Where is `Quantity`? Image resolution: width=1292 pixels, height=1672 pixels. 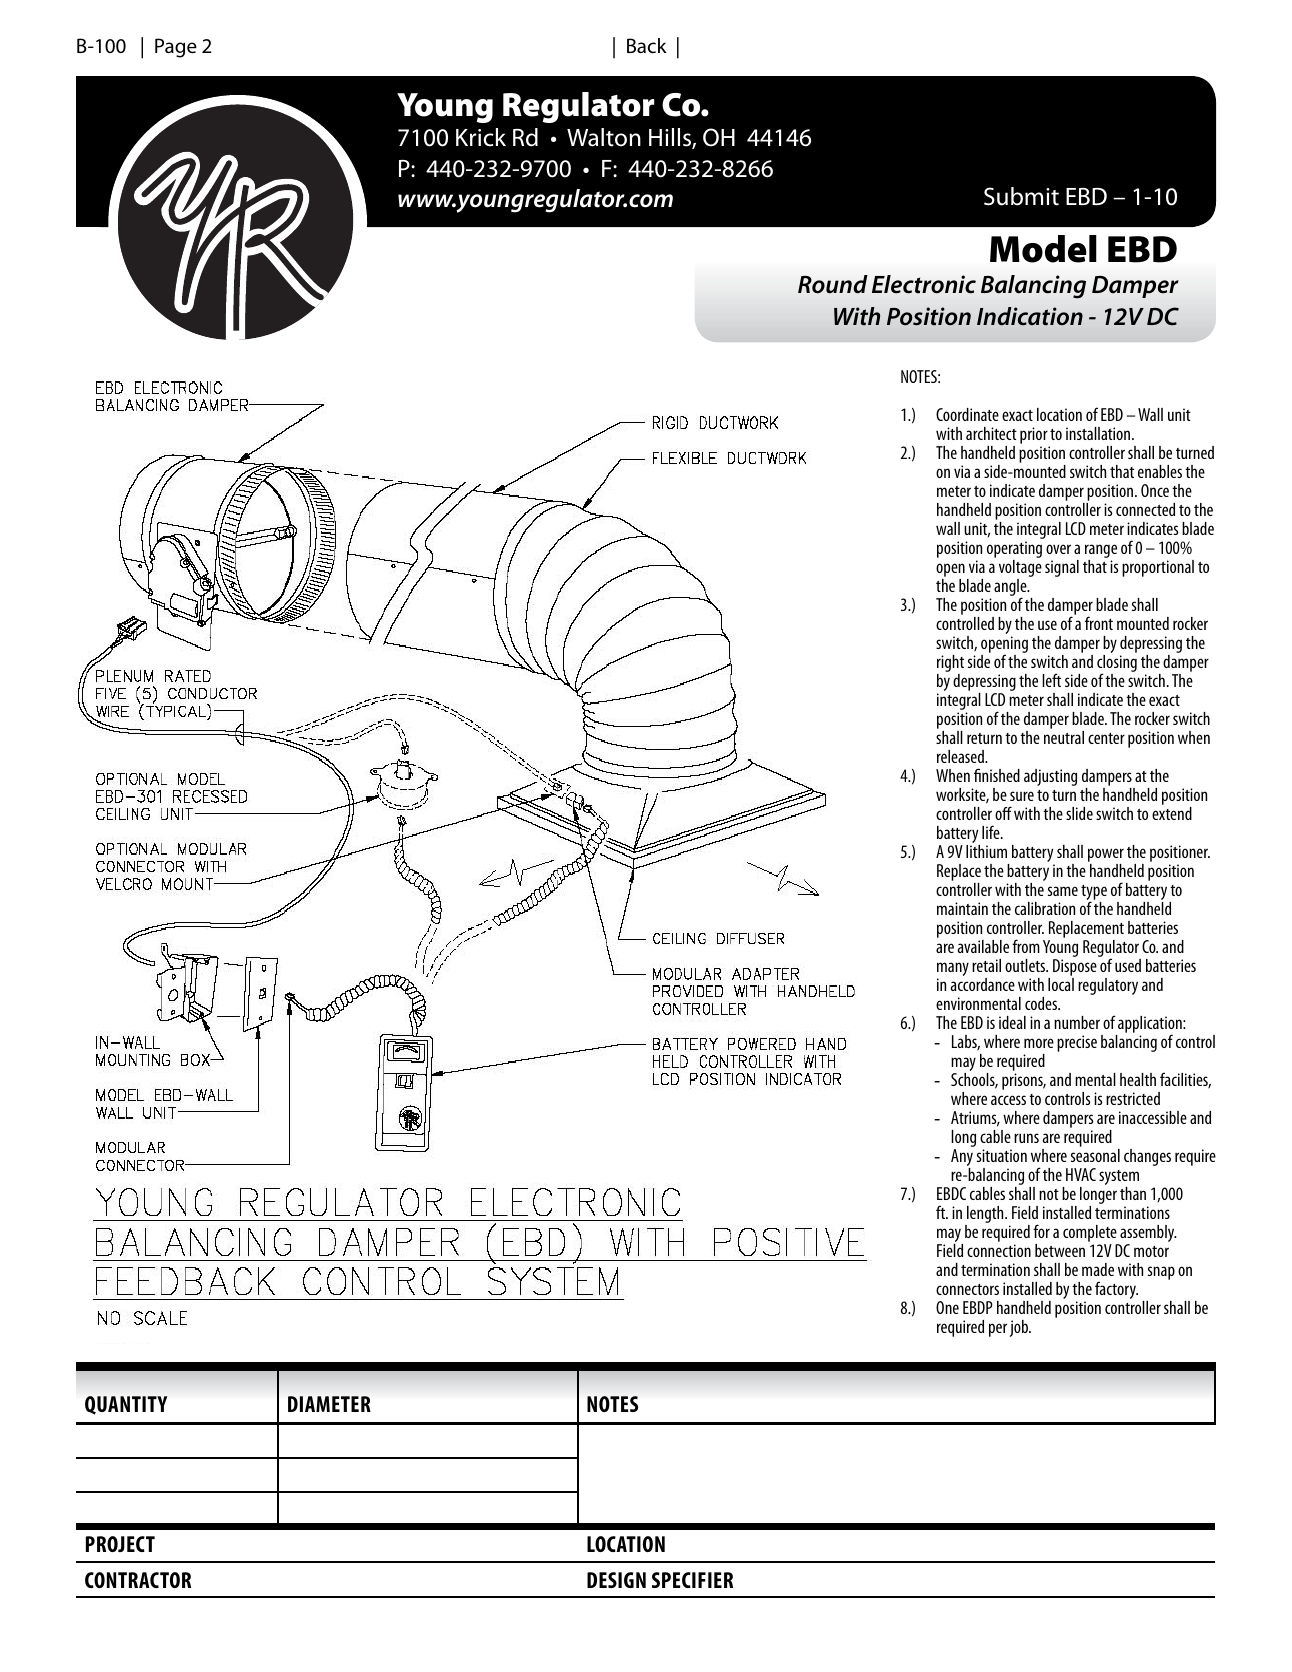 Quantity is located at coordinates (126, 1405).
